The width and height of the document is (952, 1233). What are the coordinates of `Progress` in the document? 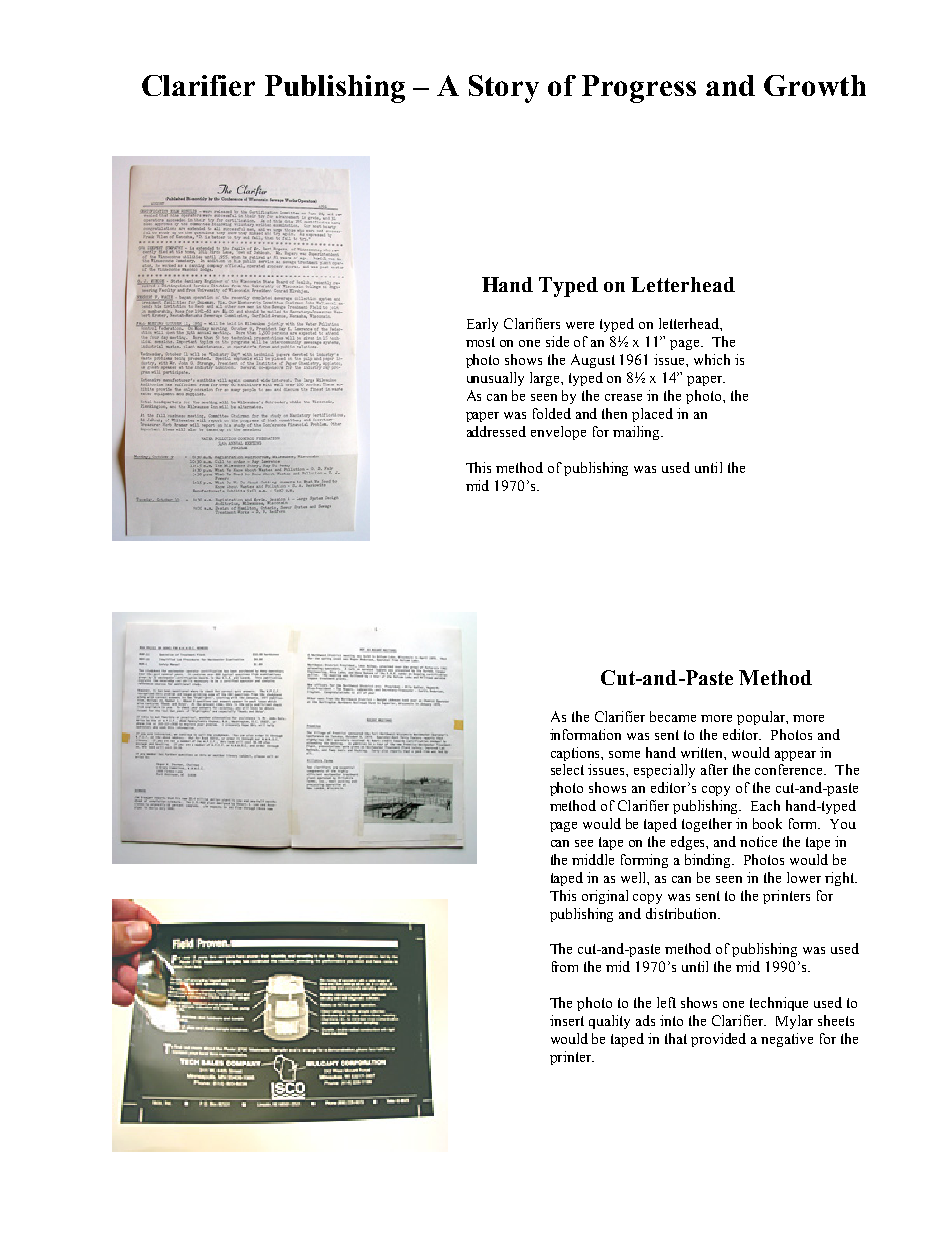 It's located at (639, 89).
